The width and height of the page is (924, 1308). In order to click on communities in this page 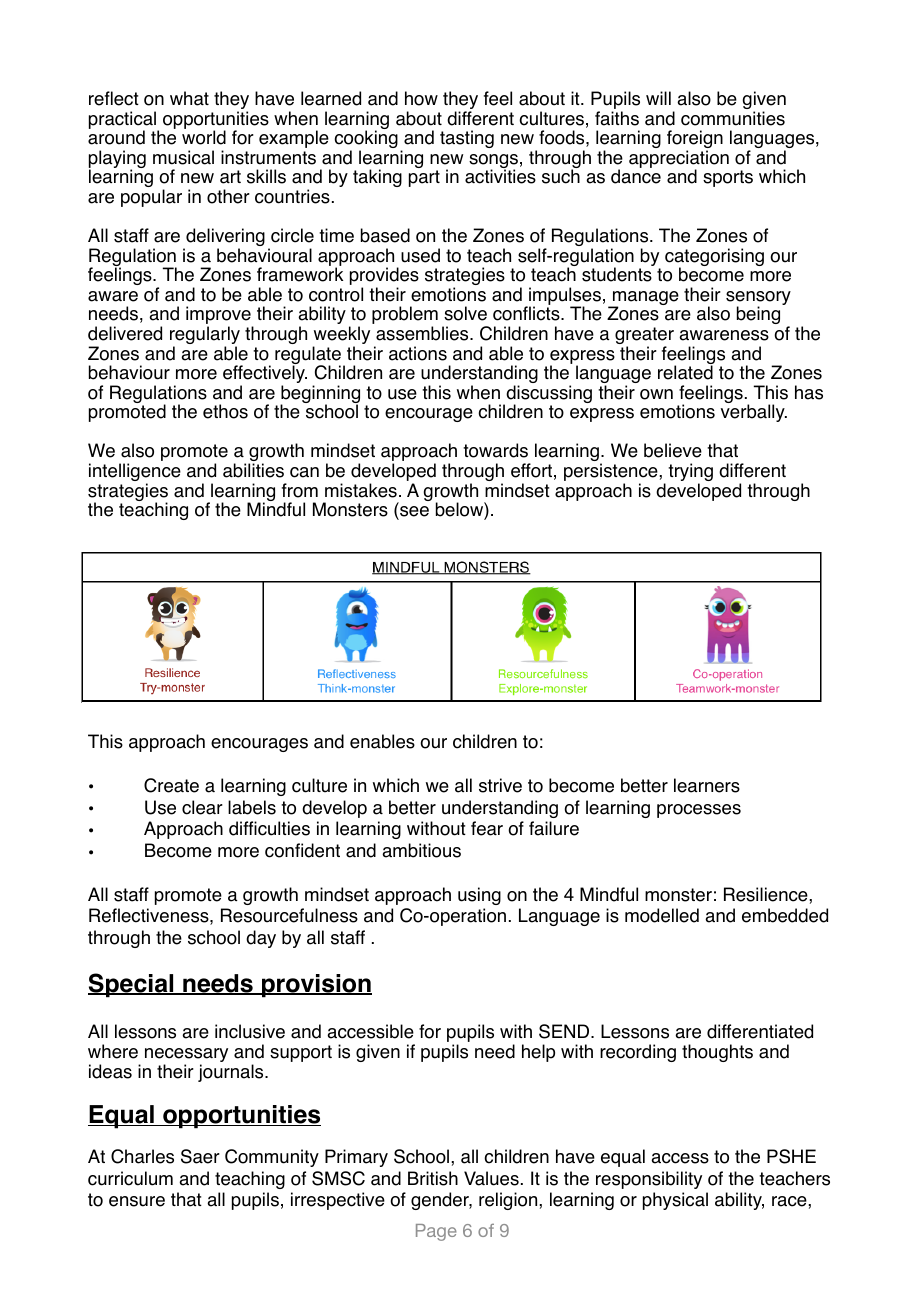, I will do `click(733, 118)`.
